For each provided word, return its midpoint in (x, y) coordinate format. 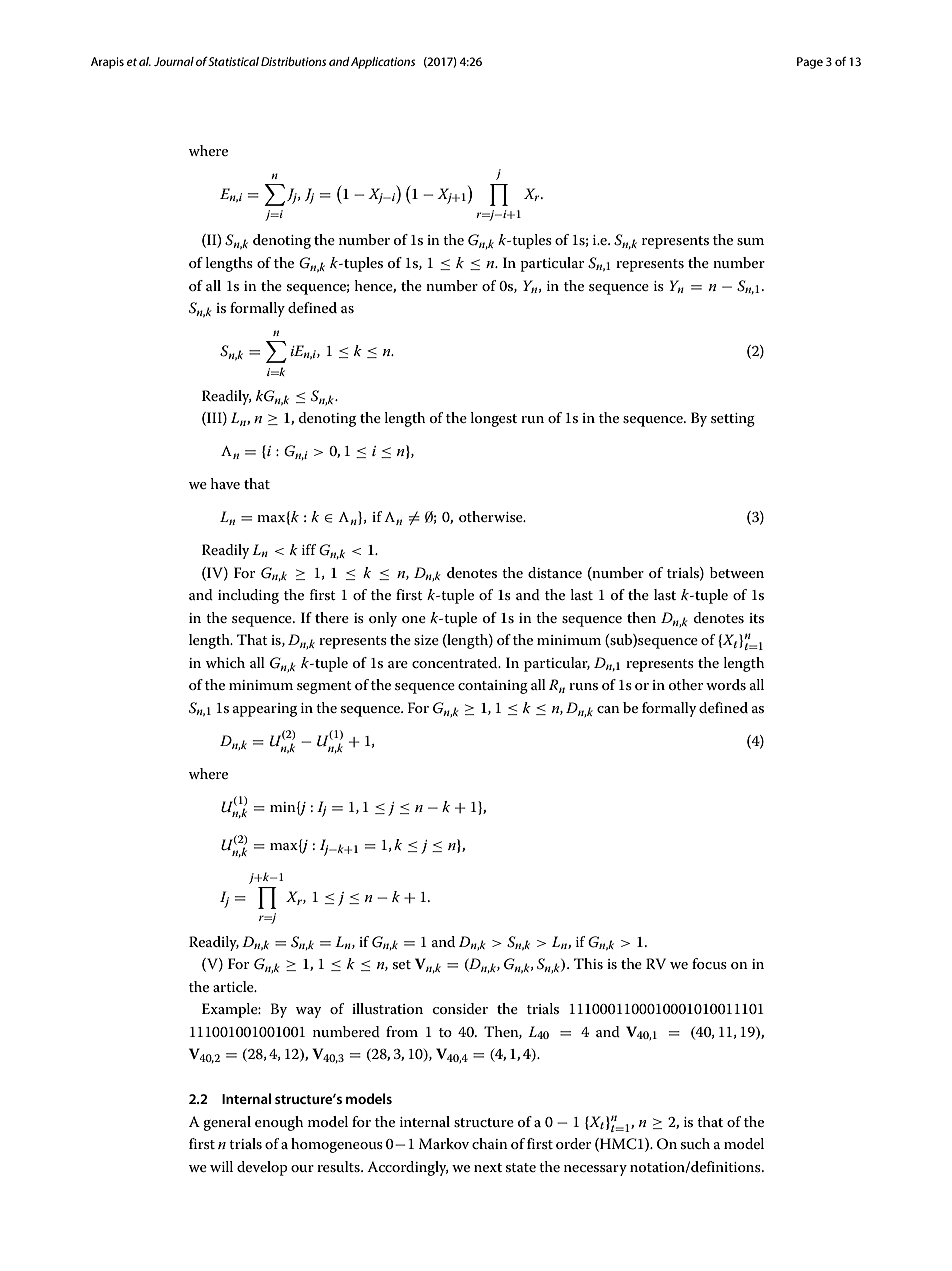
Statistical (233, 61)
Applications (383, 63)
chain (490, 1143)
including (248, 596)
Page (810, 63)
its (756, 618)
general (227, 1123)
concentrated (456, 662)
